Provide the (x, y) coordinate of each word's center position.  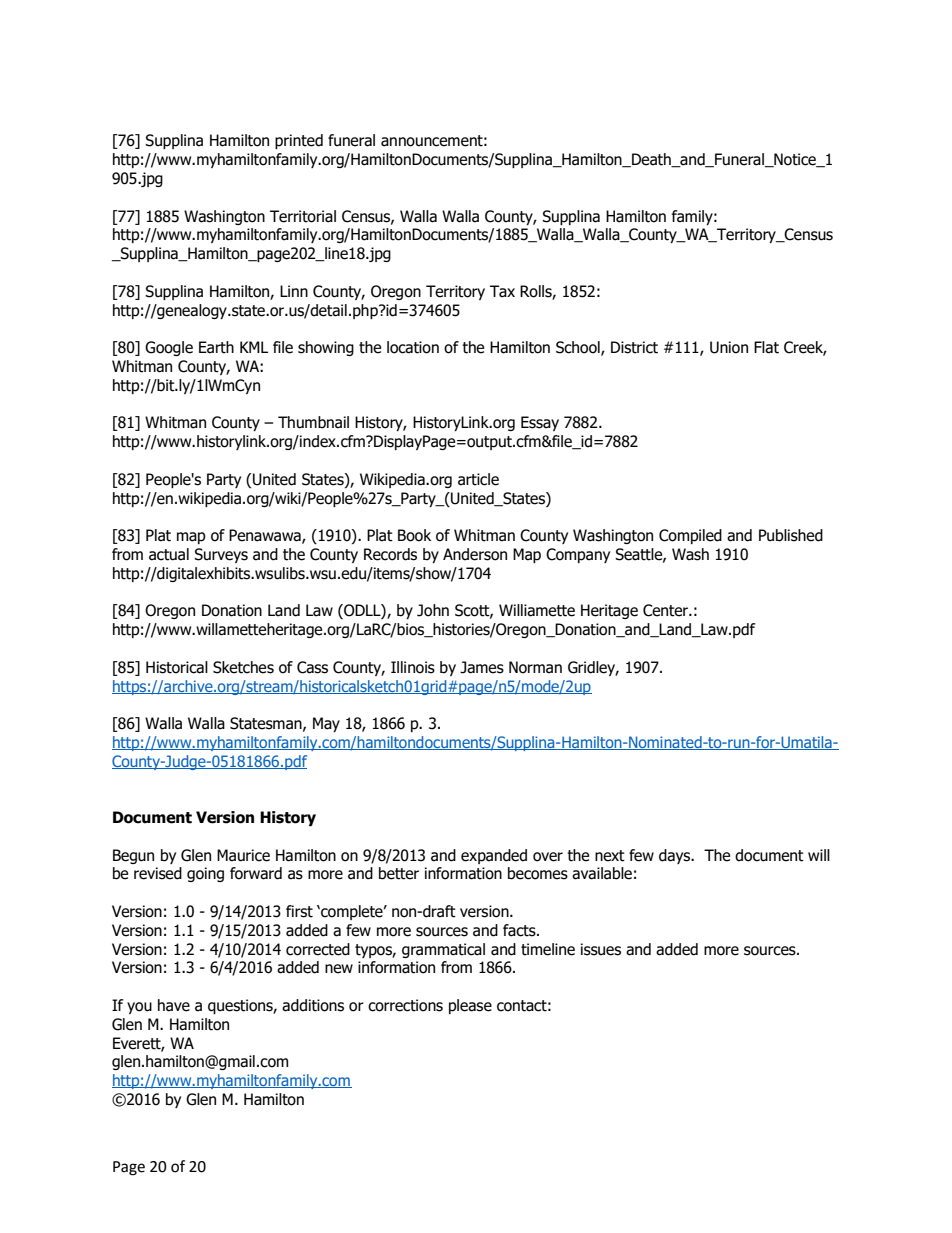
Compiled (690, 536)
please (470, 1006)
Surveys (221, 555)
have (174, 1005)
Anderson (475, 554)
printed (299, 141)
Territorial (303, 216)
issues (601, 949)
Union (729, 347)
